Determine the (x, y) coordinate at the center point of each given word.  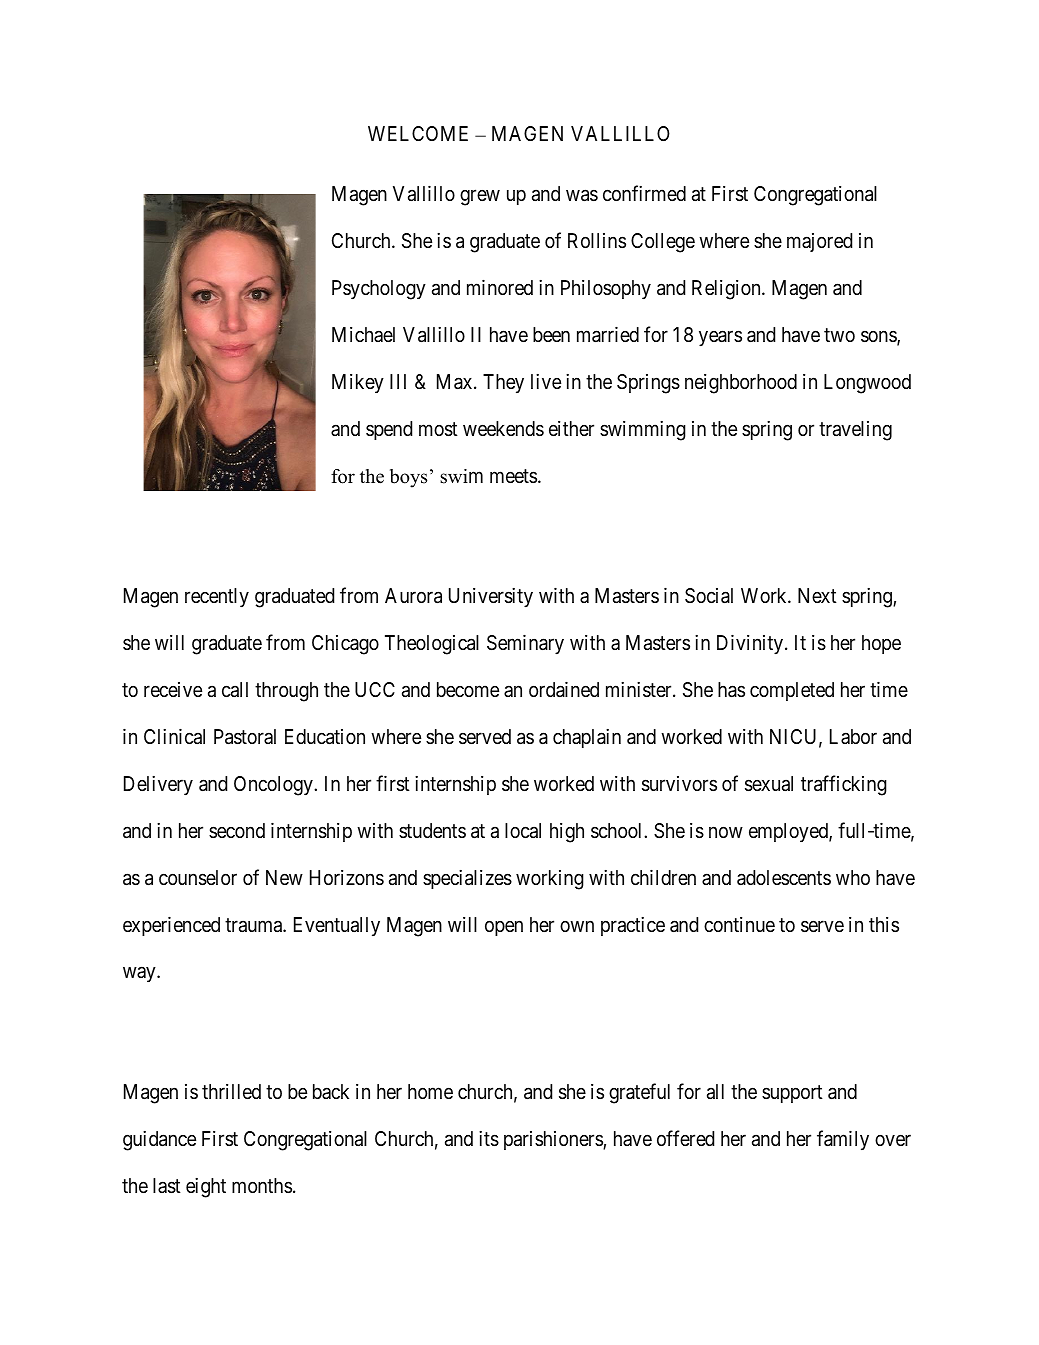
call (235, 690)
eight (206, 1188)
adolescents (784, 878)
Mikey (358, 383)
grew (480, 198)
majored (819, 242)
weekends (503, 429)
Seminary (525, 644)
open (504, 928)
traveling (855, 431)
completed (792, 691)
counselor (198, 878)
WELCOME (418, 133)
